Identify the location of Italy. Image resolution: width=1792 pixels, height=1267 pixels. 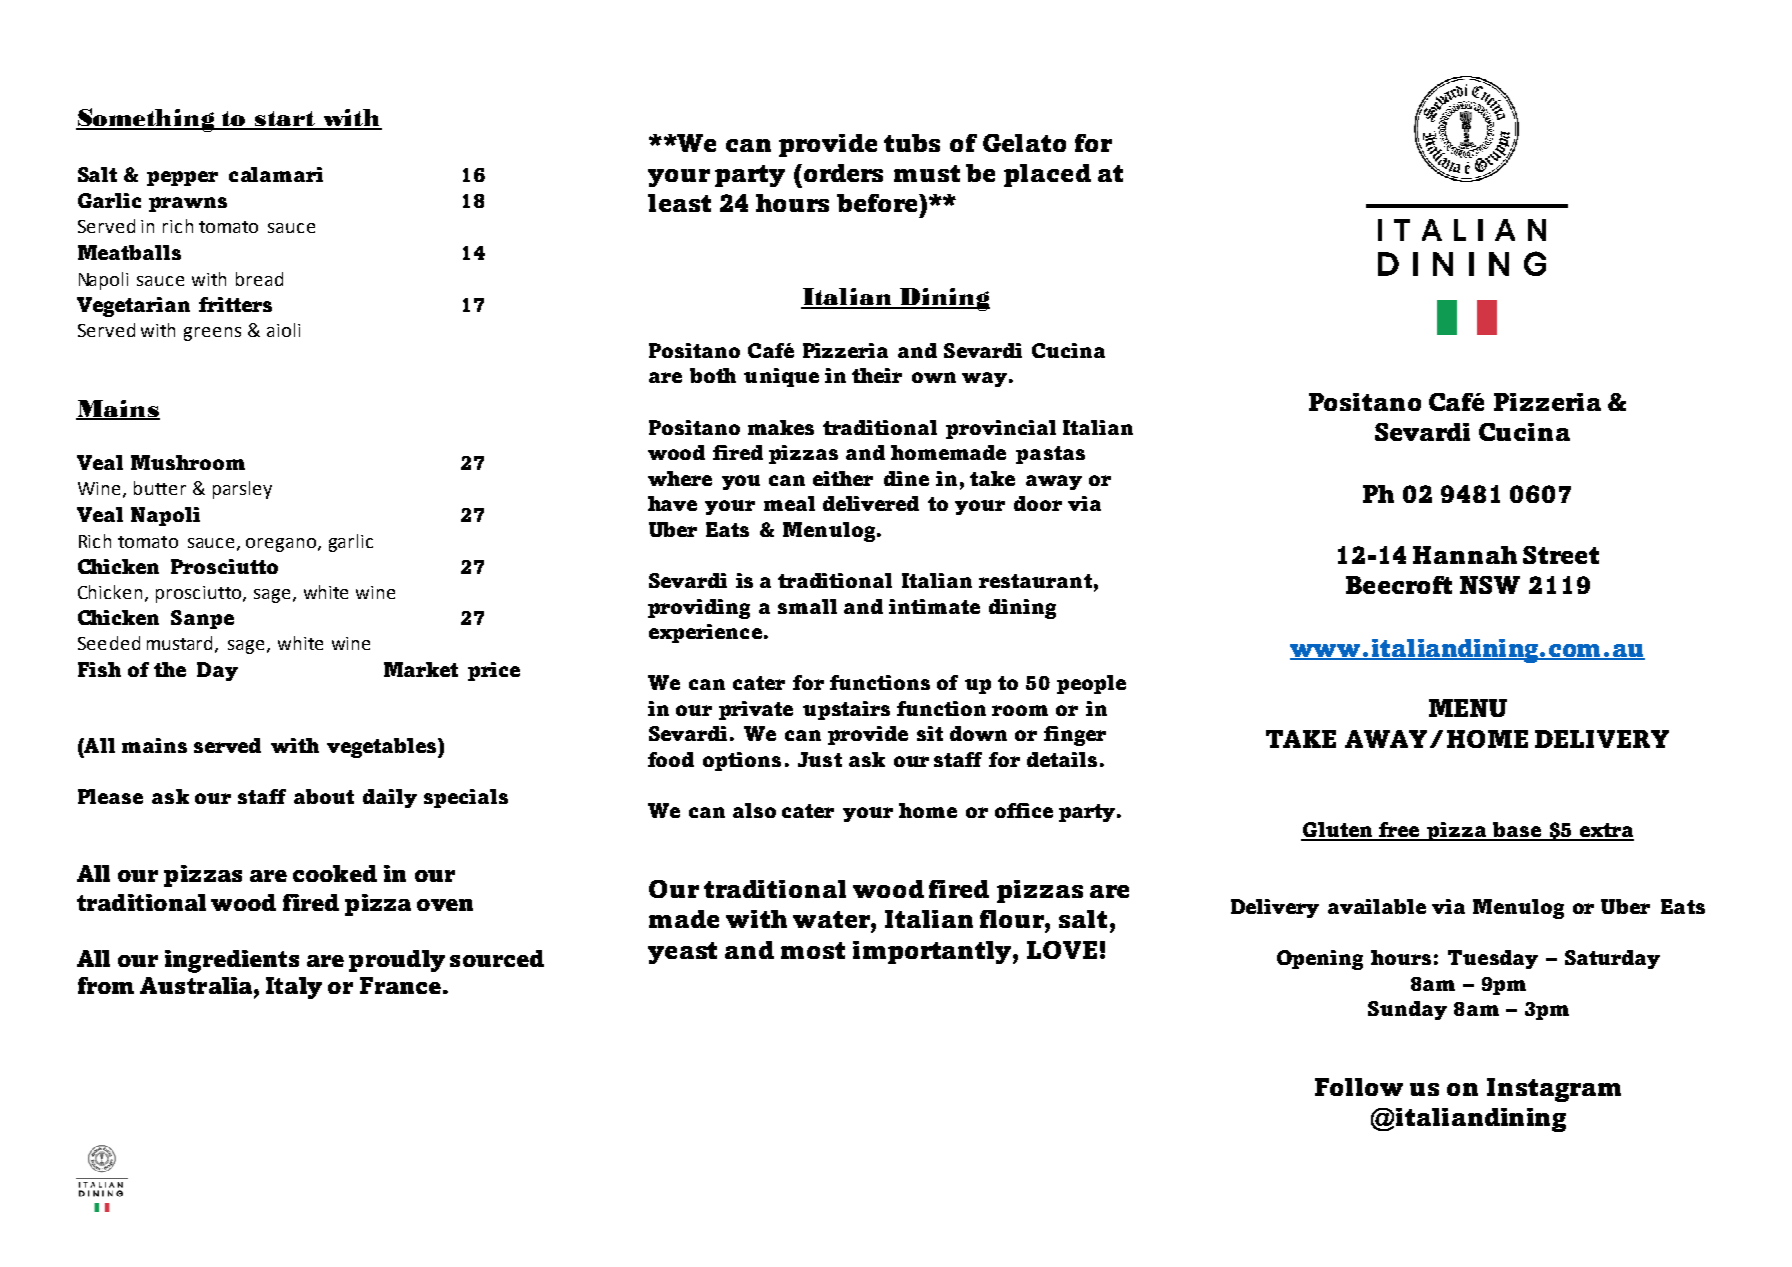
(294, 988).
